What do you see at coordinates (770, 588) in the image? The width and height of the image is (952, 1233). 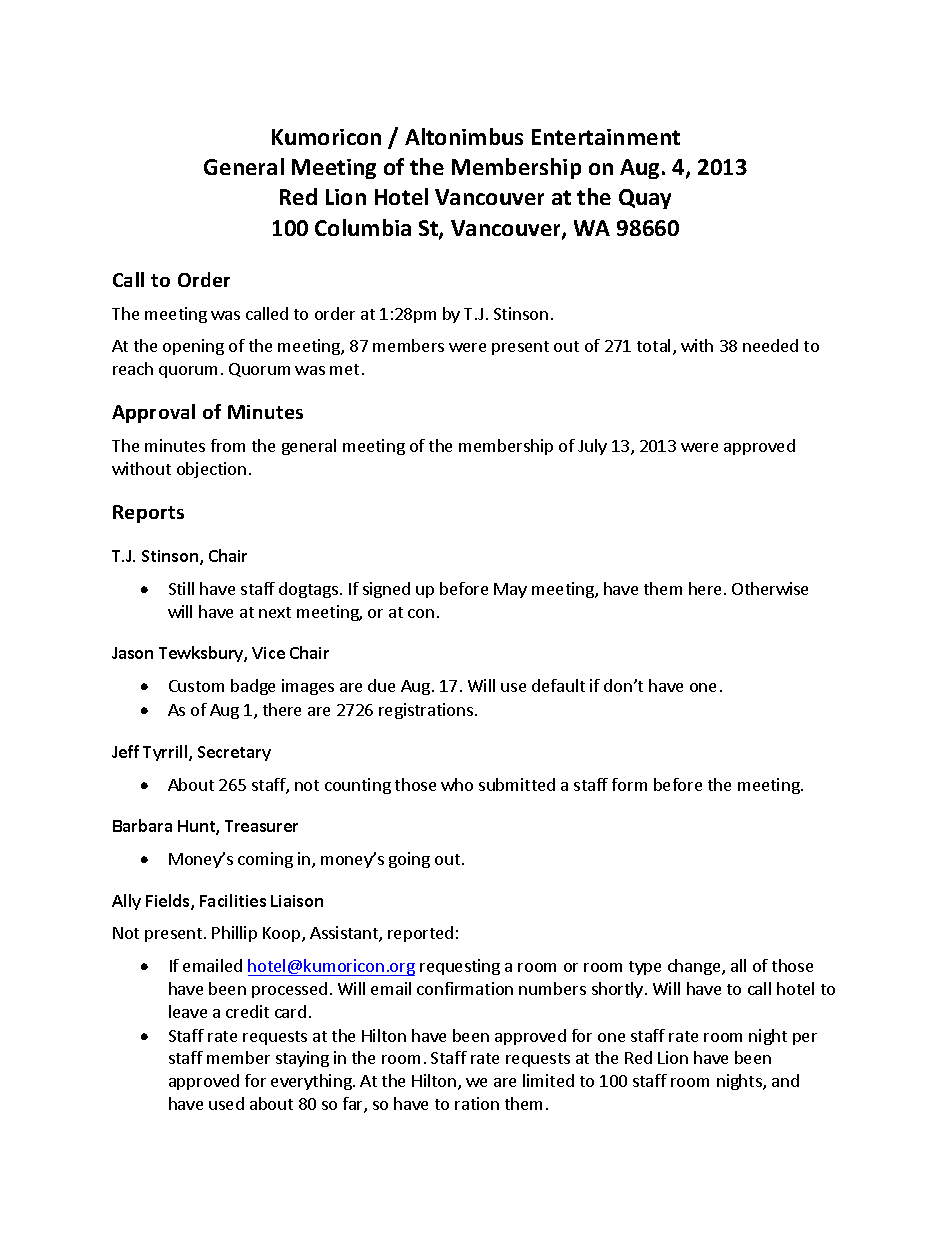 I see `Otherwise` at bounding box center [770, 588].
